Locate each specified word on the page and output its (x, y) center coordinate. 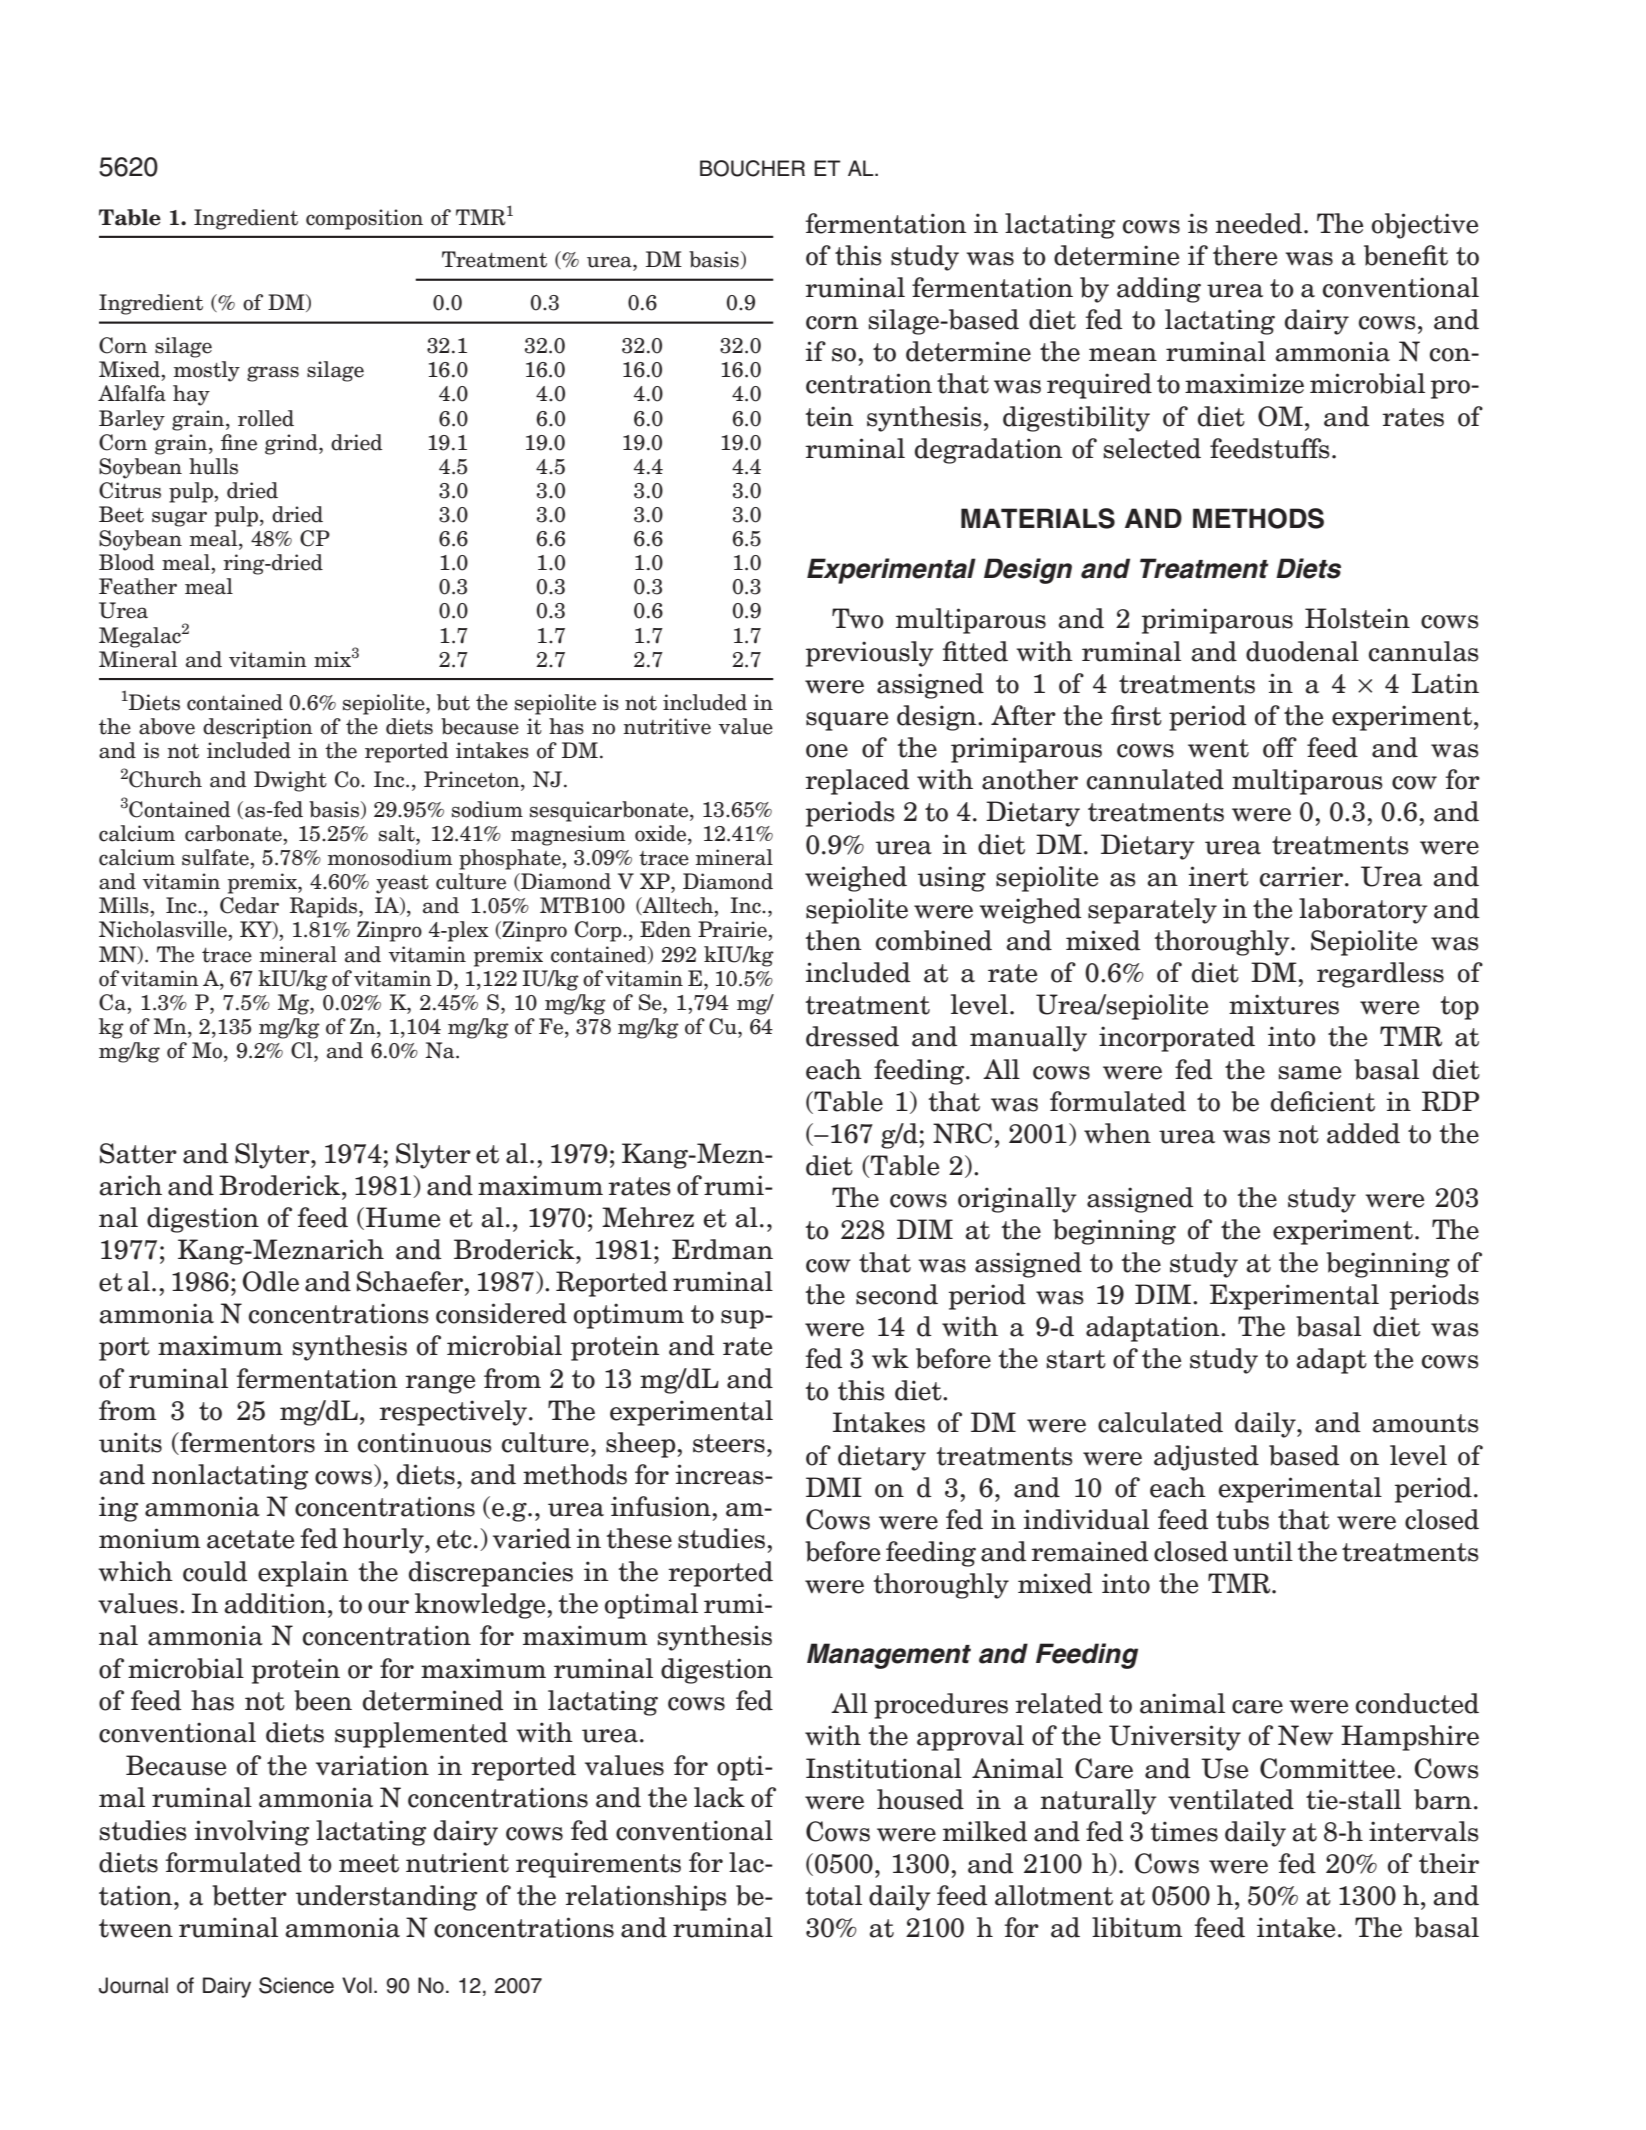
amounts (1425, 1423)
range (440, 1384)
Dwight (290, 781)
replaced (857, 782)
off (1280, 747)
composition (364, 219)
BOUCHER (752, 168)
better (249, 1895)
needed (1260, 223)
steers (729, 1443)
